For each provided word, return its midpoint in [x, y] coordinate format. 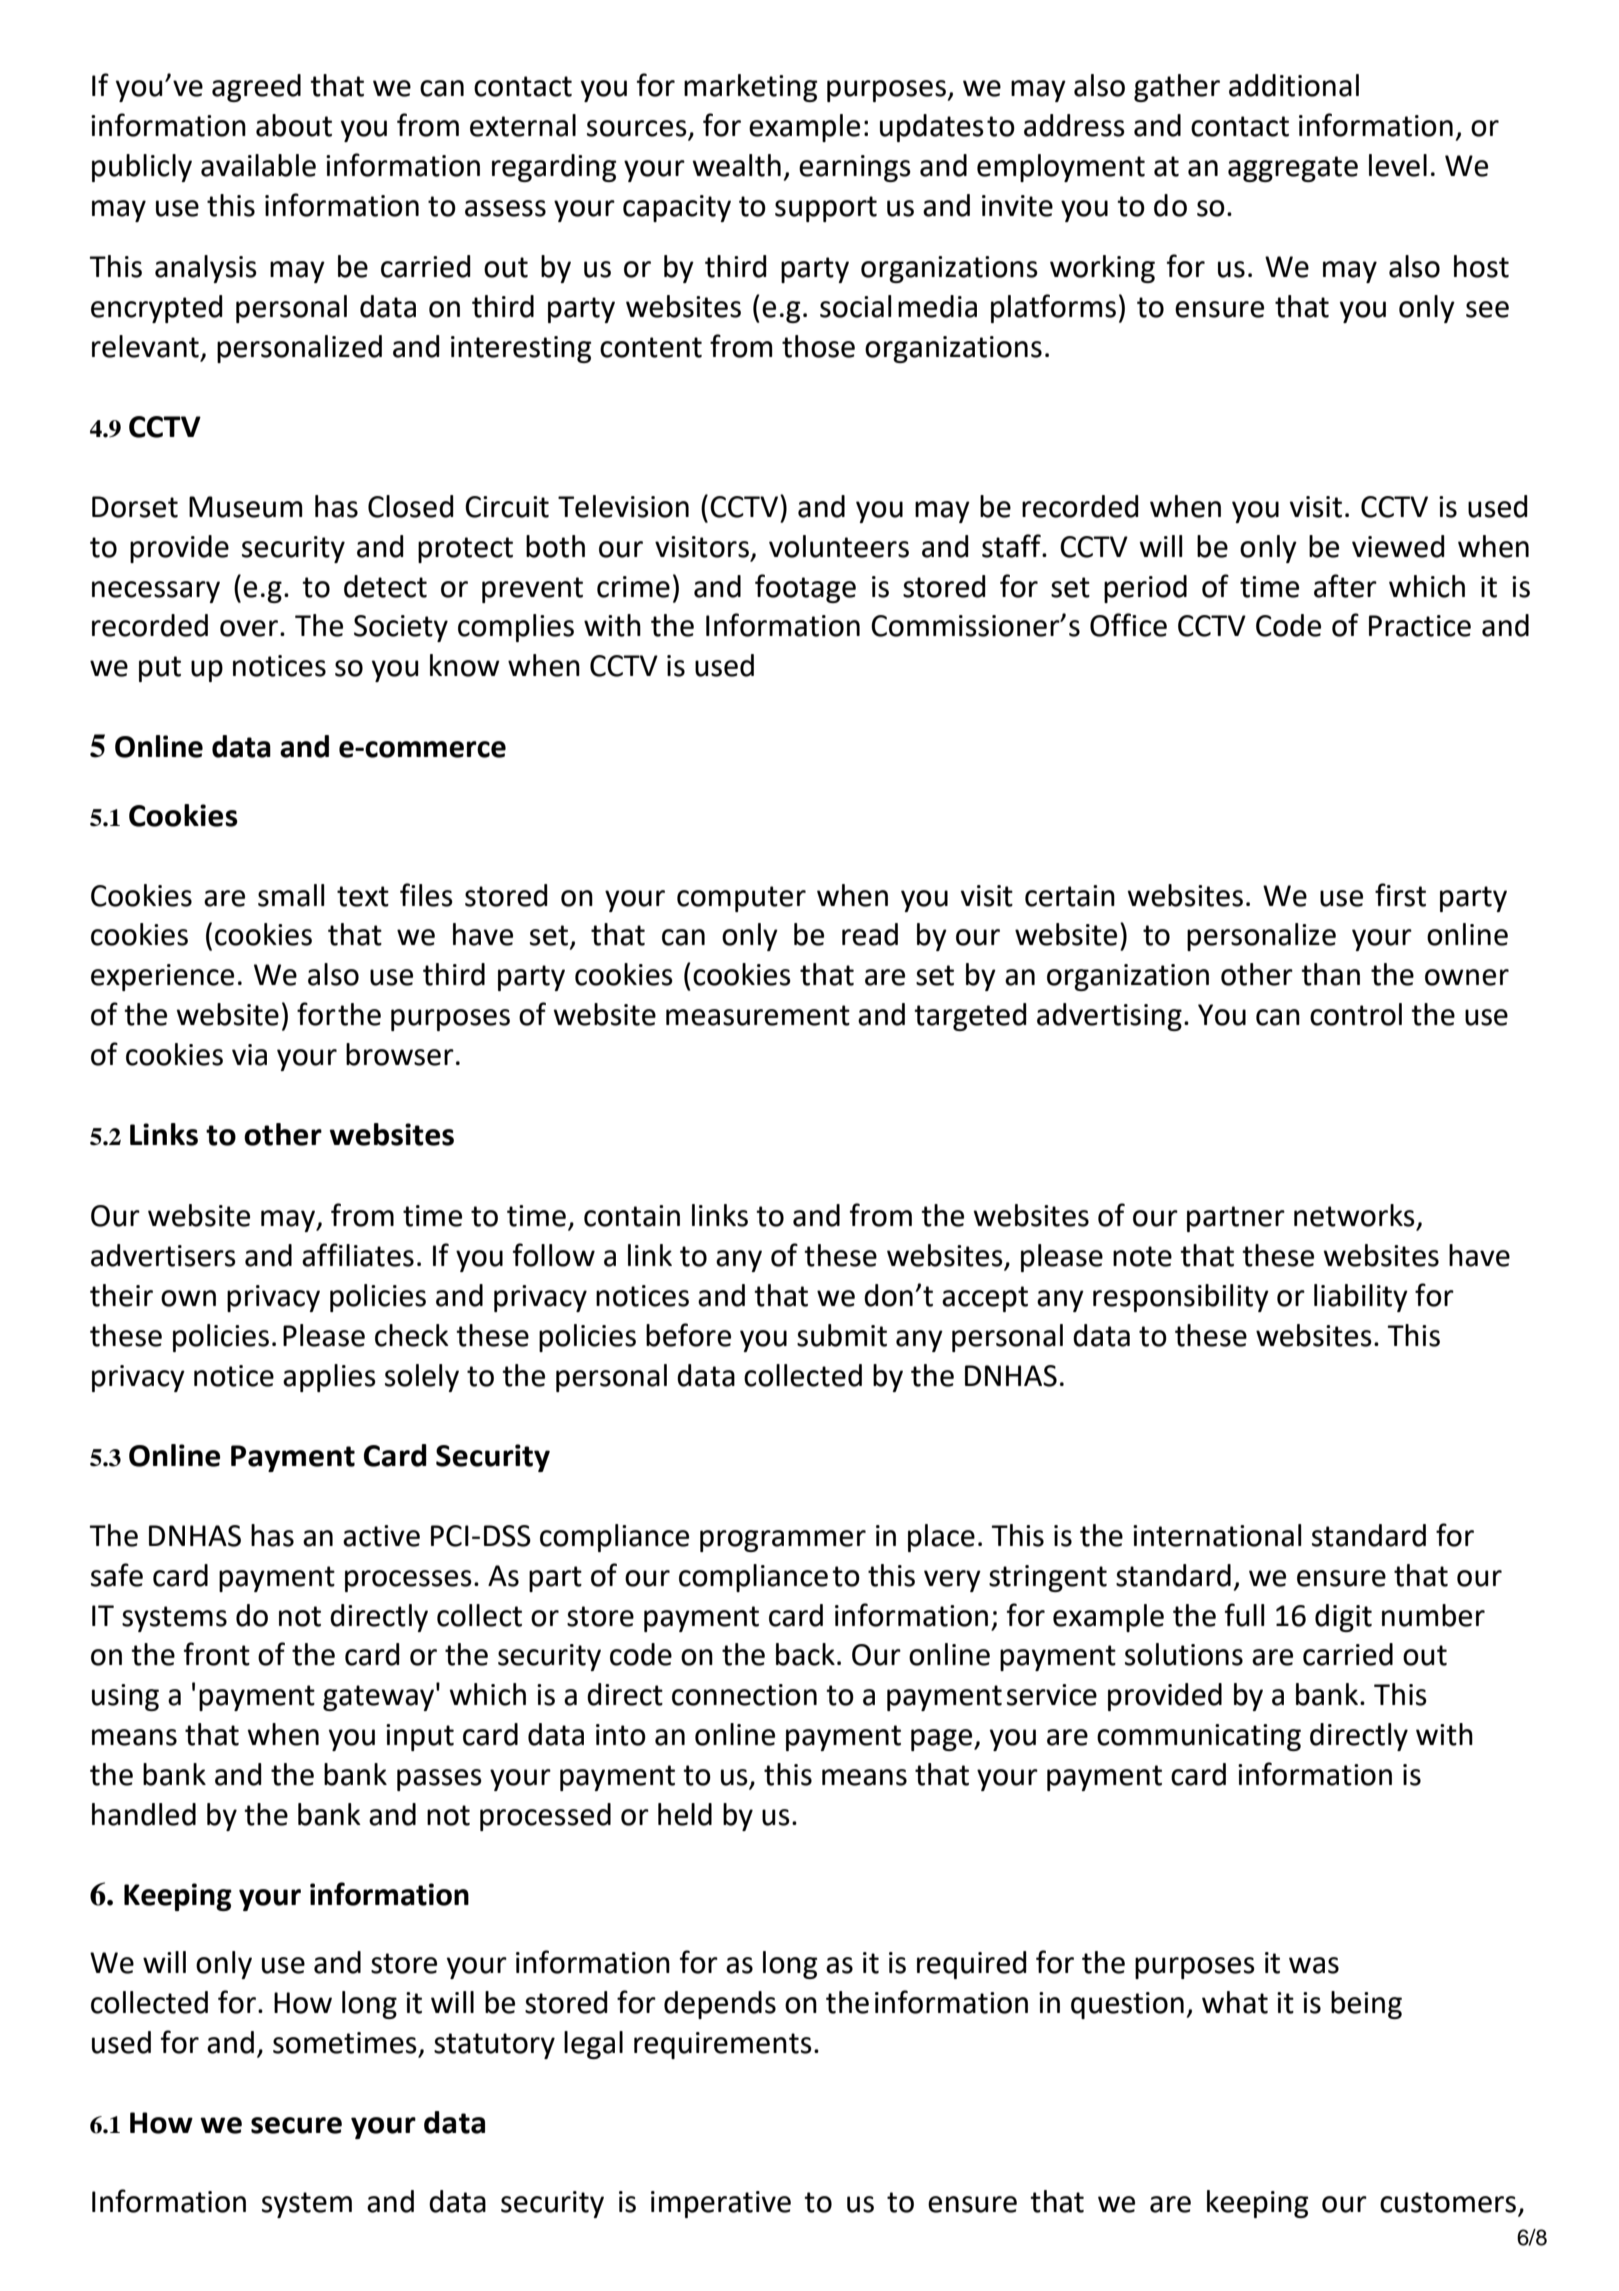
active [381, 1536]
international [1217, 1535]
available [258, 165]
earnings [855, 168]
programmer [783, 1541]
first [1400, 895]
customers [1449, 2203]
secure [296, 2125]
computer [741, 899]
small [291, 895]
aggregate [1293, 169]
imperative [721, 2204]
